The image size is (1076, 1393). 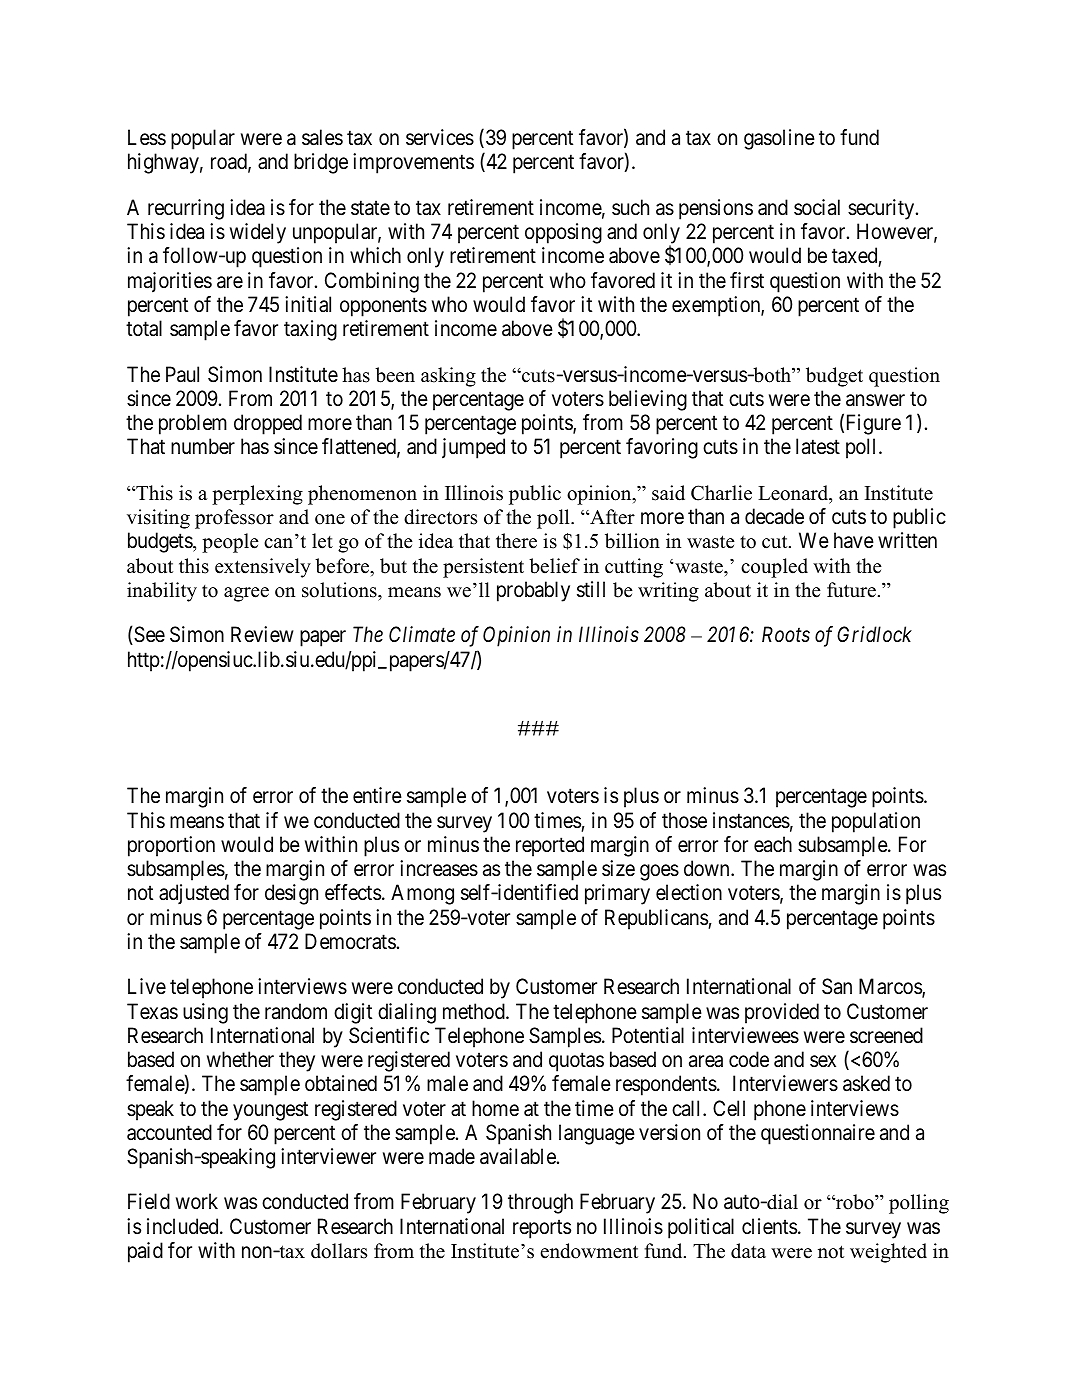 I want to click on robo, so click(x=855, y=1202).
